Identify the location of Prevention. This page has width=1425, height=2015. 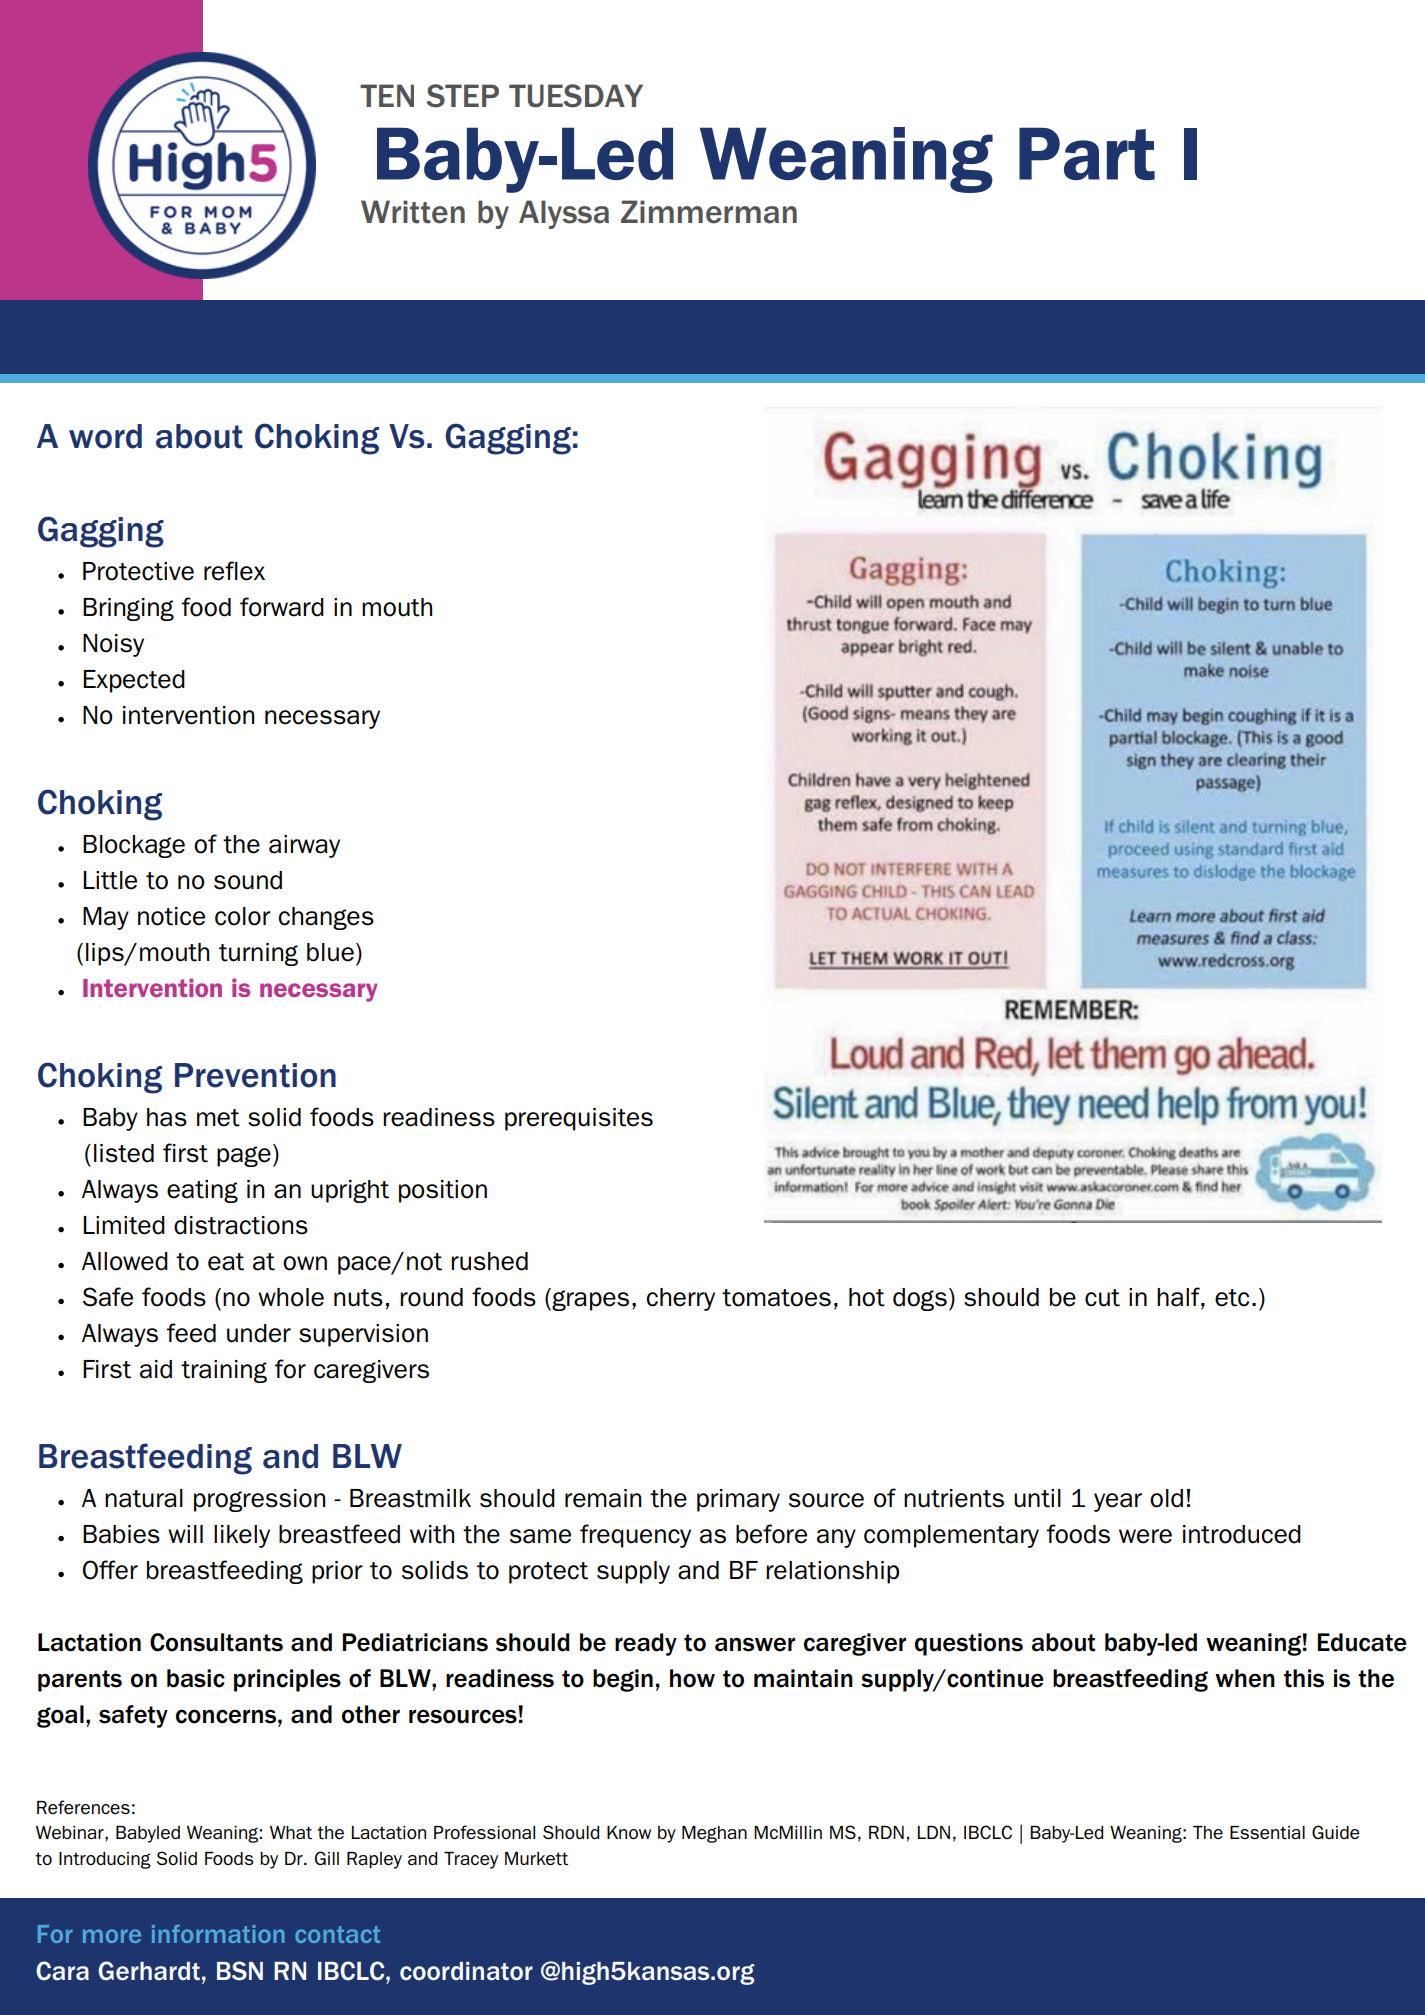
(255, 1075).
